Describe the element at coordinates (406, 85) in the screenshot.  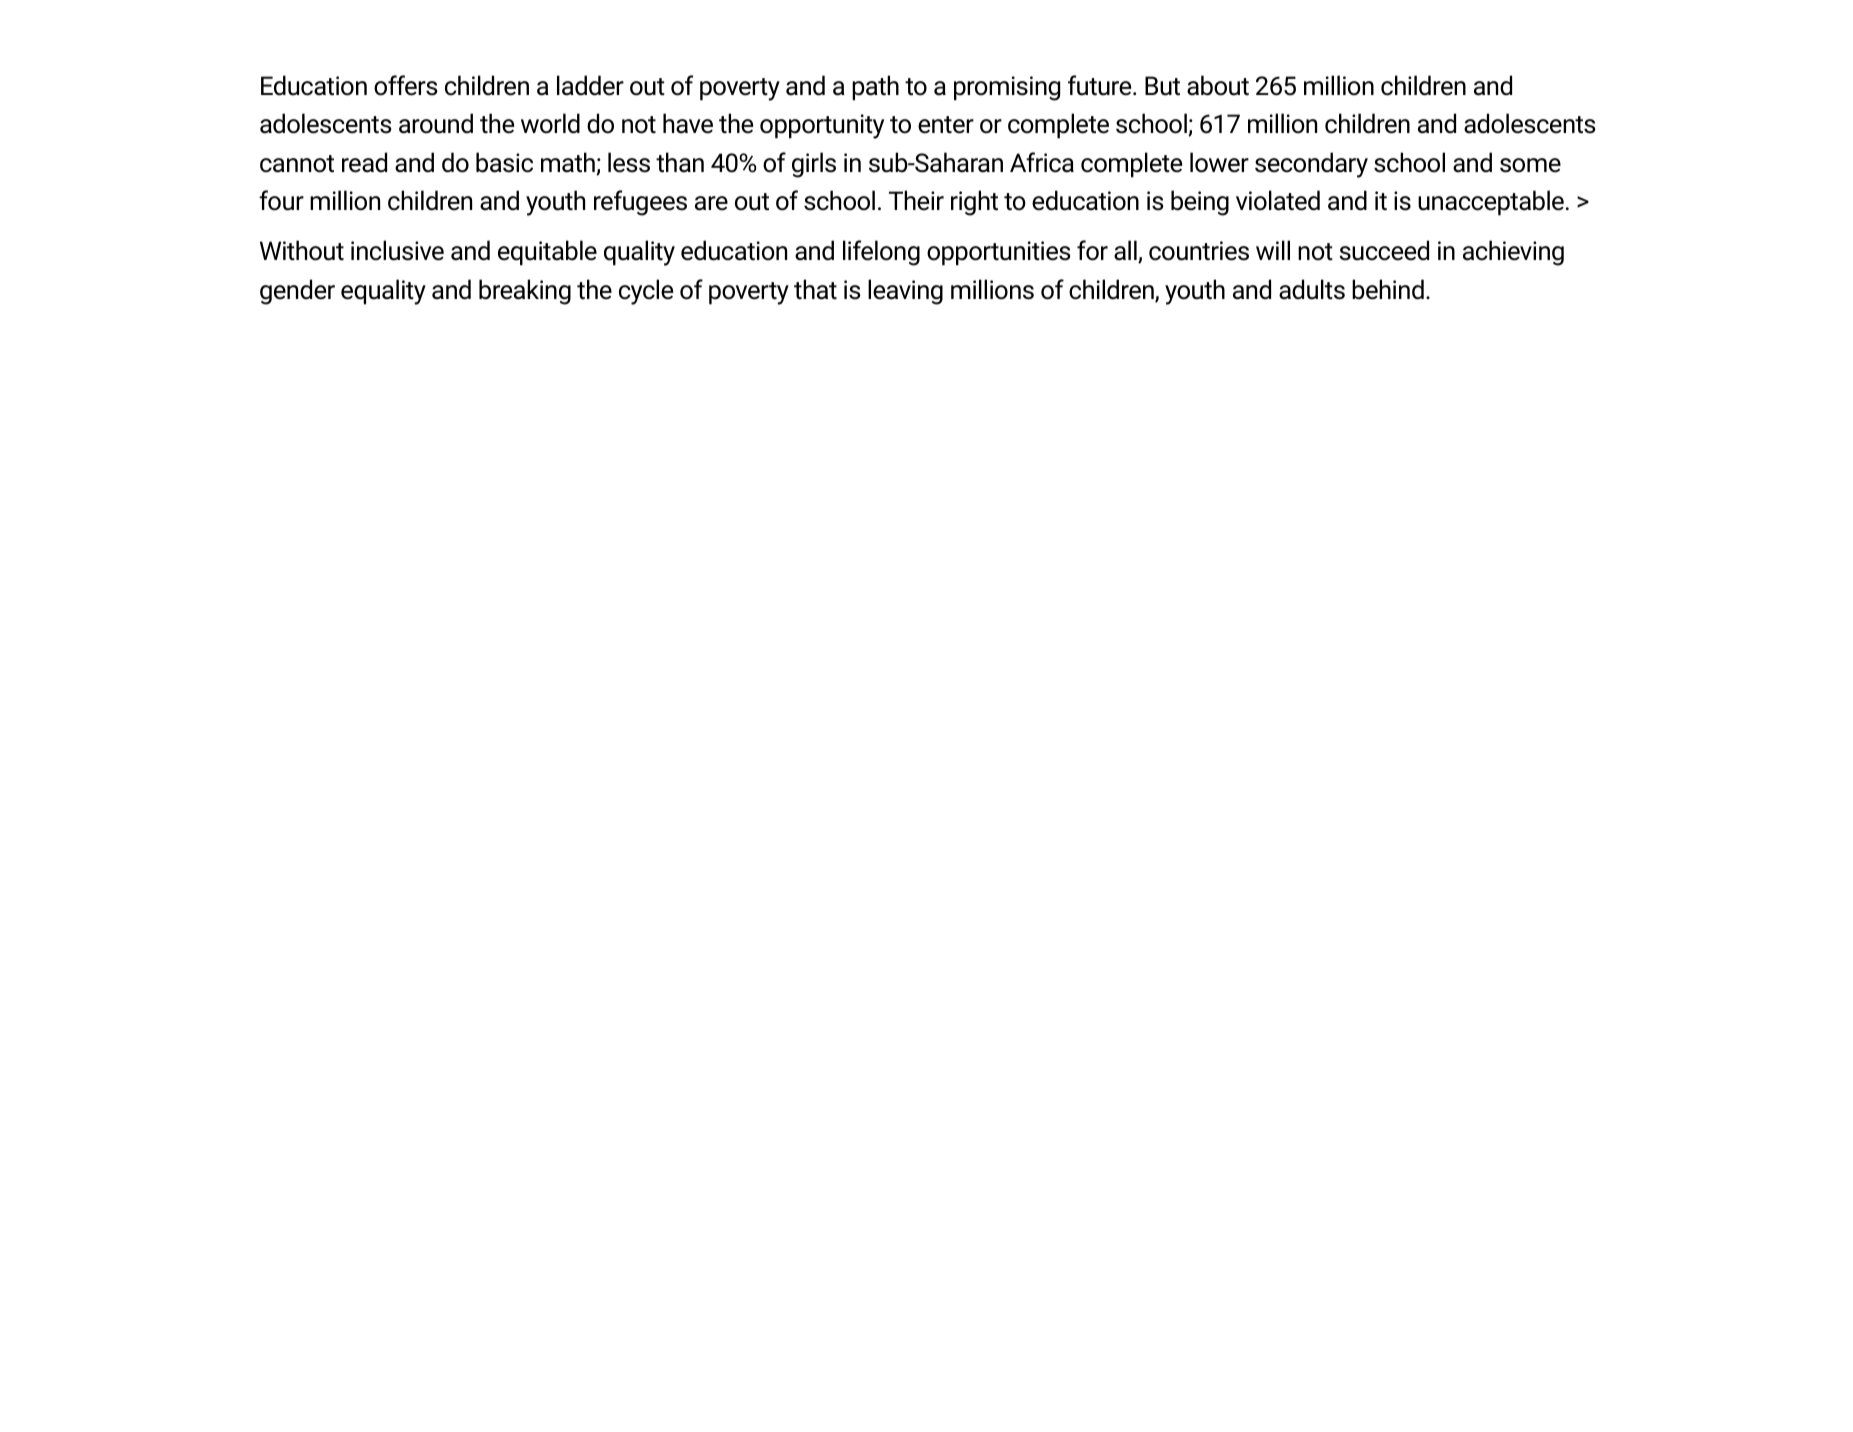
I see `offers` at that location.
